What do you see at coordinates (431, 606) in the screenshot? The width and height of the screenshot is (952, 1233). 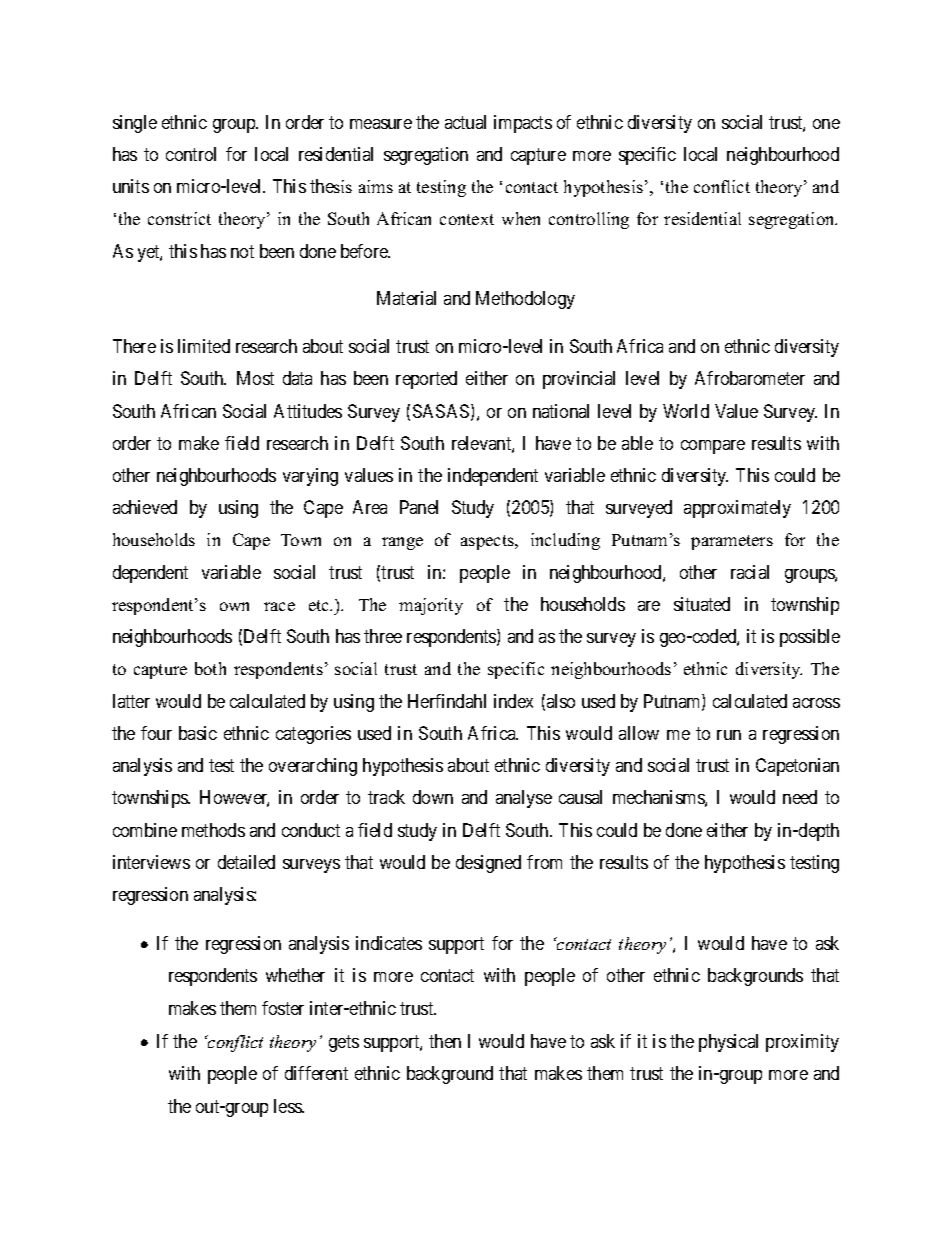 I see `majority` at bounding box center [431, 606].
